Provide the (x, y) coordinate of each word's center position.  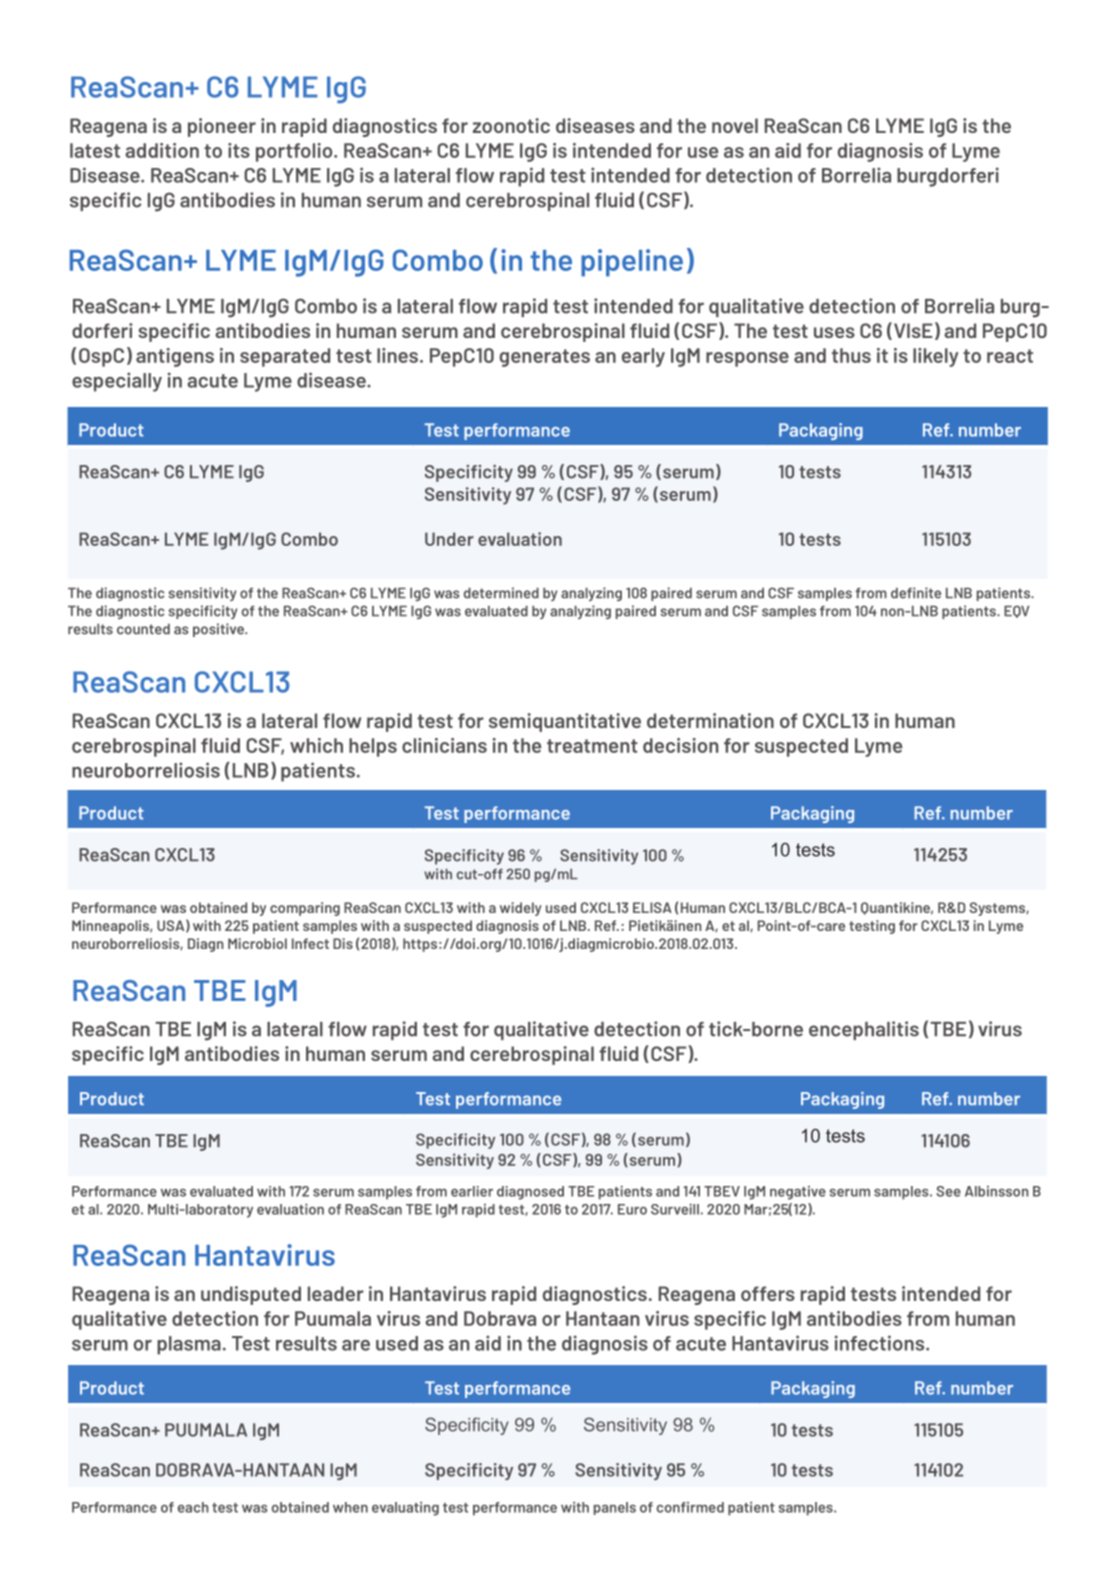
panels (615, 1508)
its (239, 150)
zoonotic (511, 125)
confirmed (690, 1507)
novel (735, 125)
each (193, 1507)
